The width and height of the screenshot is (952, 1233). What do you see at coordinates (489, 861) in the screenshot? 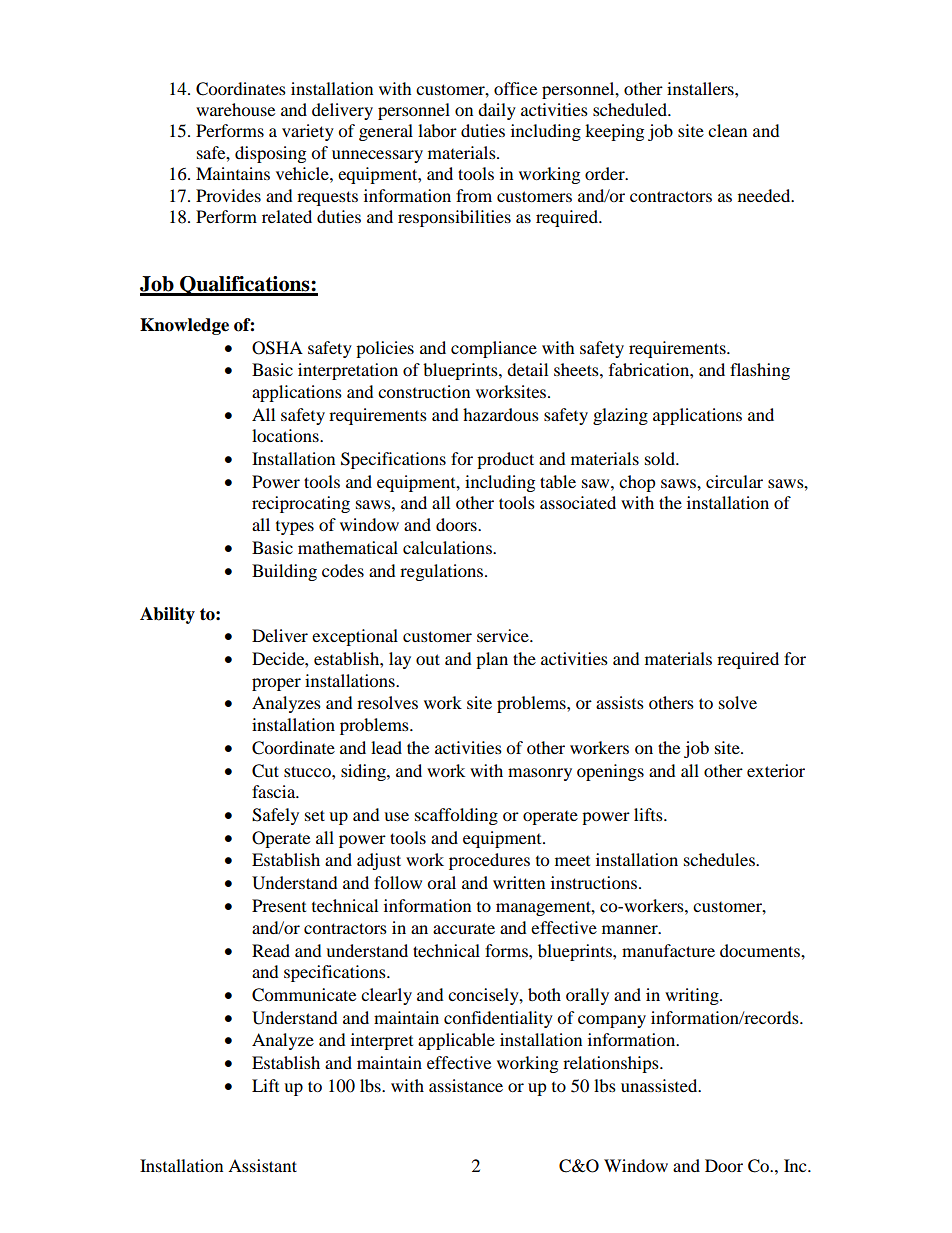
I see `procedures` at bounding box center [489, 861].
